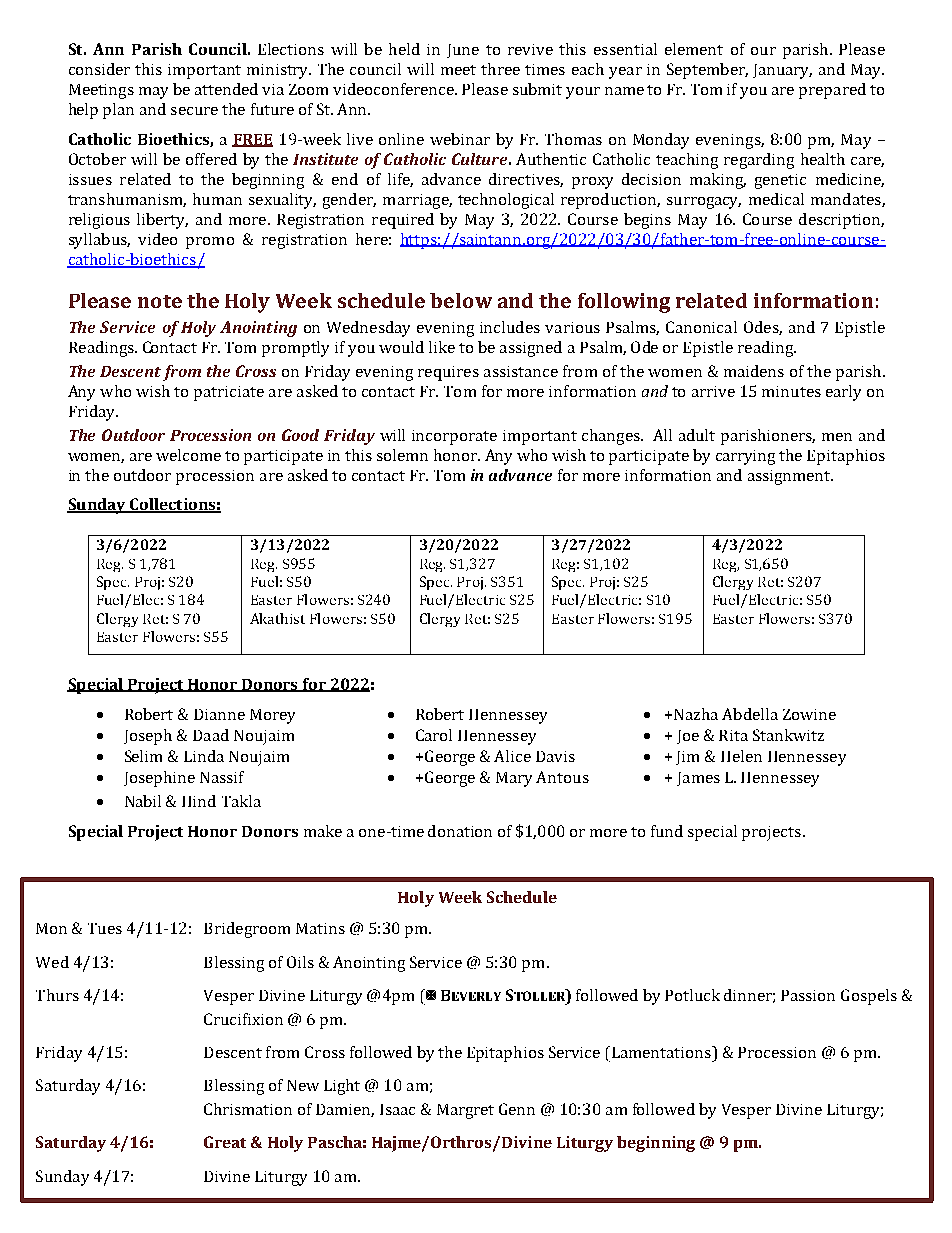 Image resolution: width=952 pixels, height=1233 pixels. Describe the element at coordinates (225, 1142) in the screenshot. I see `Great` at that location.
